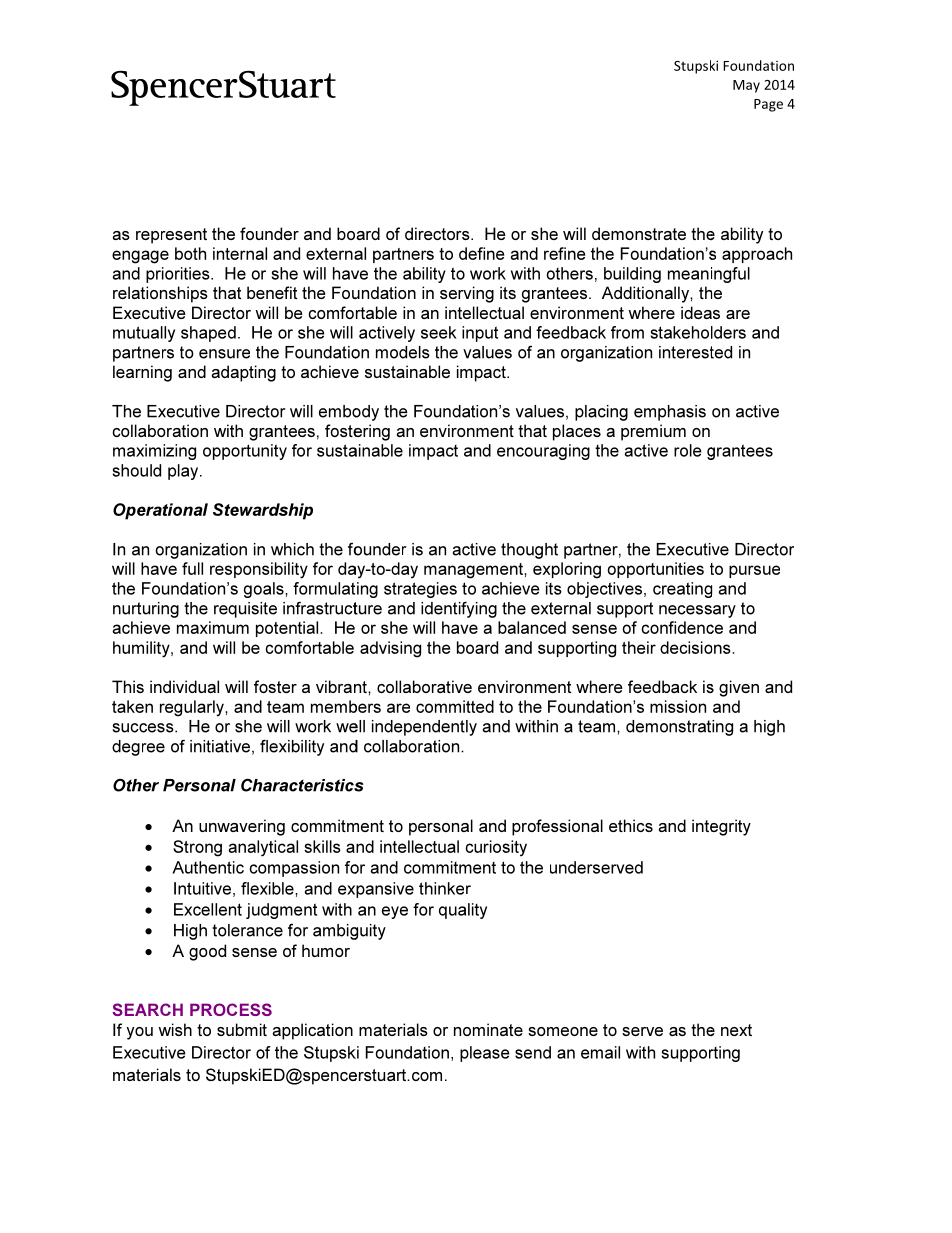 This document has height=1233, width=952. Describe the element at coordinates (481, 253) in the document. I see `define` at that location.
